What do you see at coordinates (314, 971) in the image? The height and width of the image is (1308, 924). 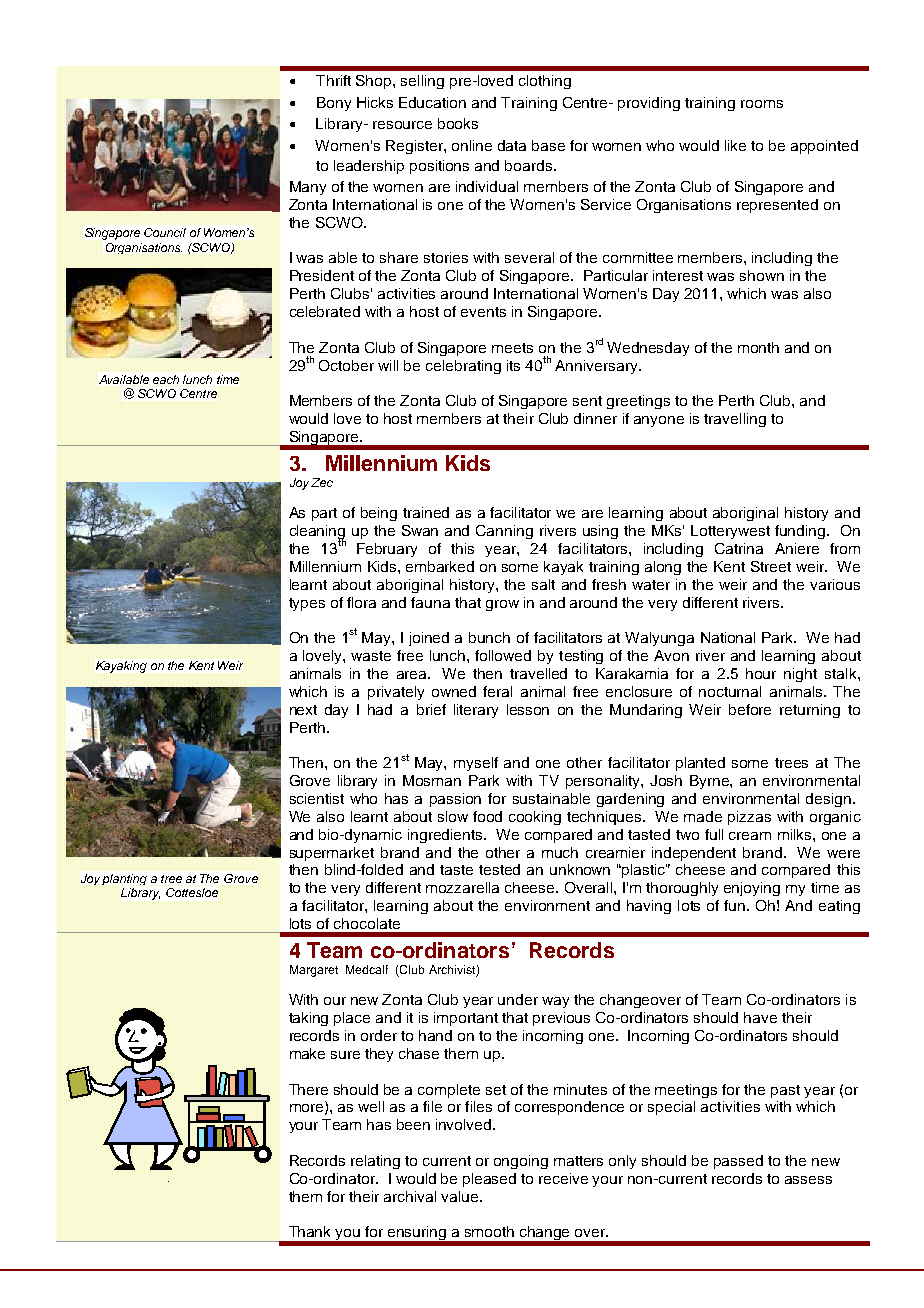 I see `Margaret` at bounding box center [314, 971].
